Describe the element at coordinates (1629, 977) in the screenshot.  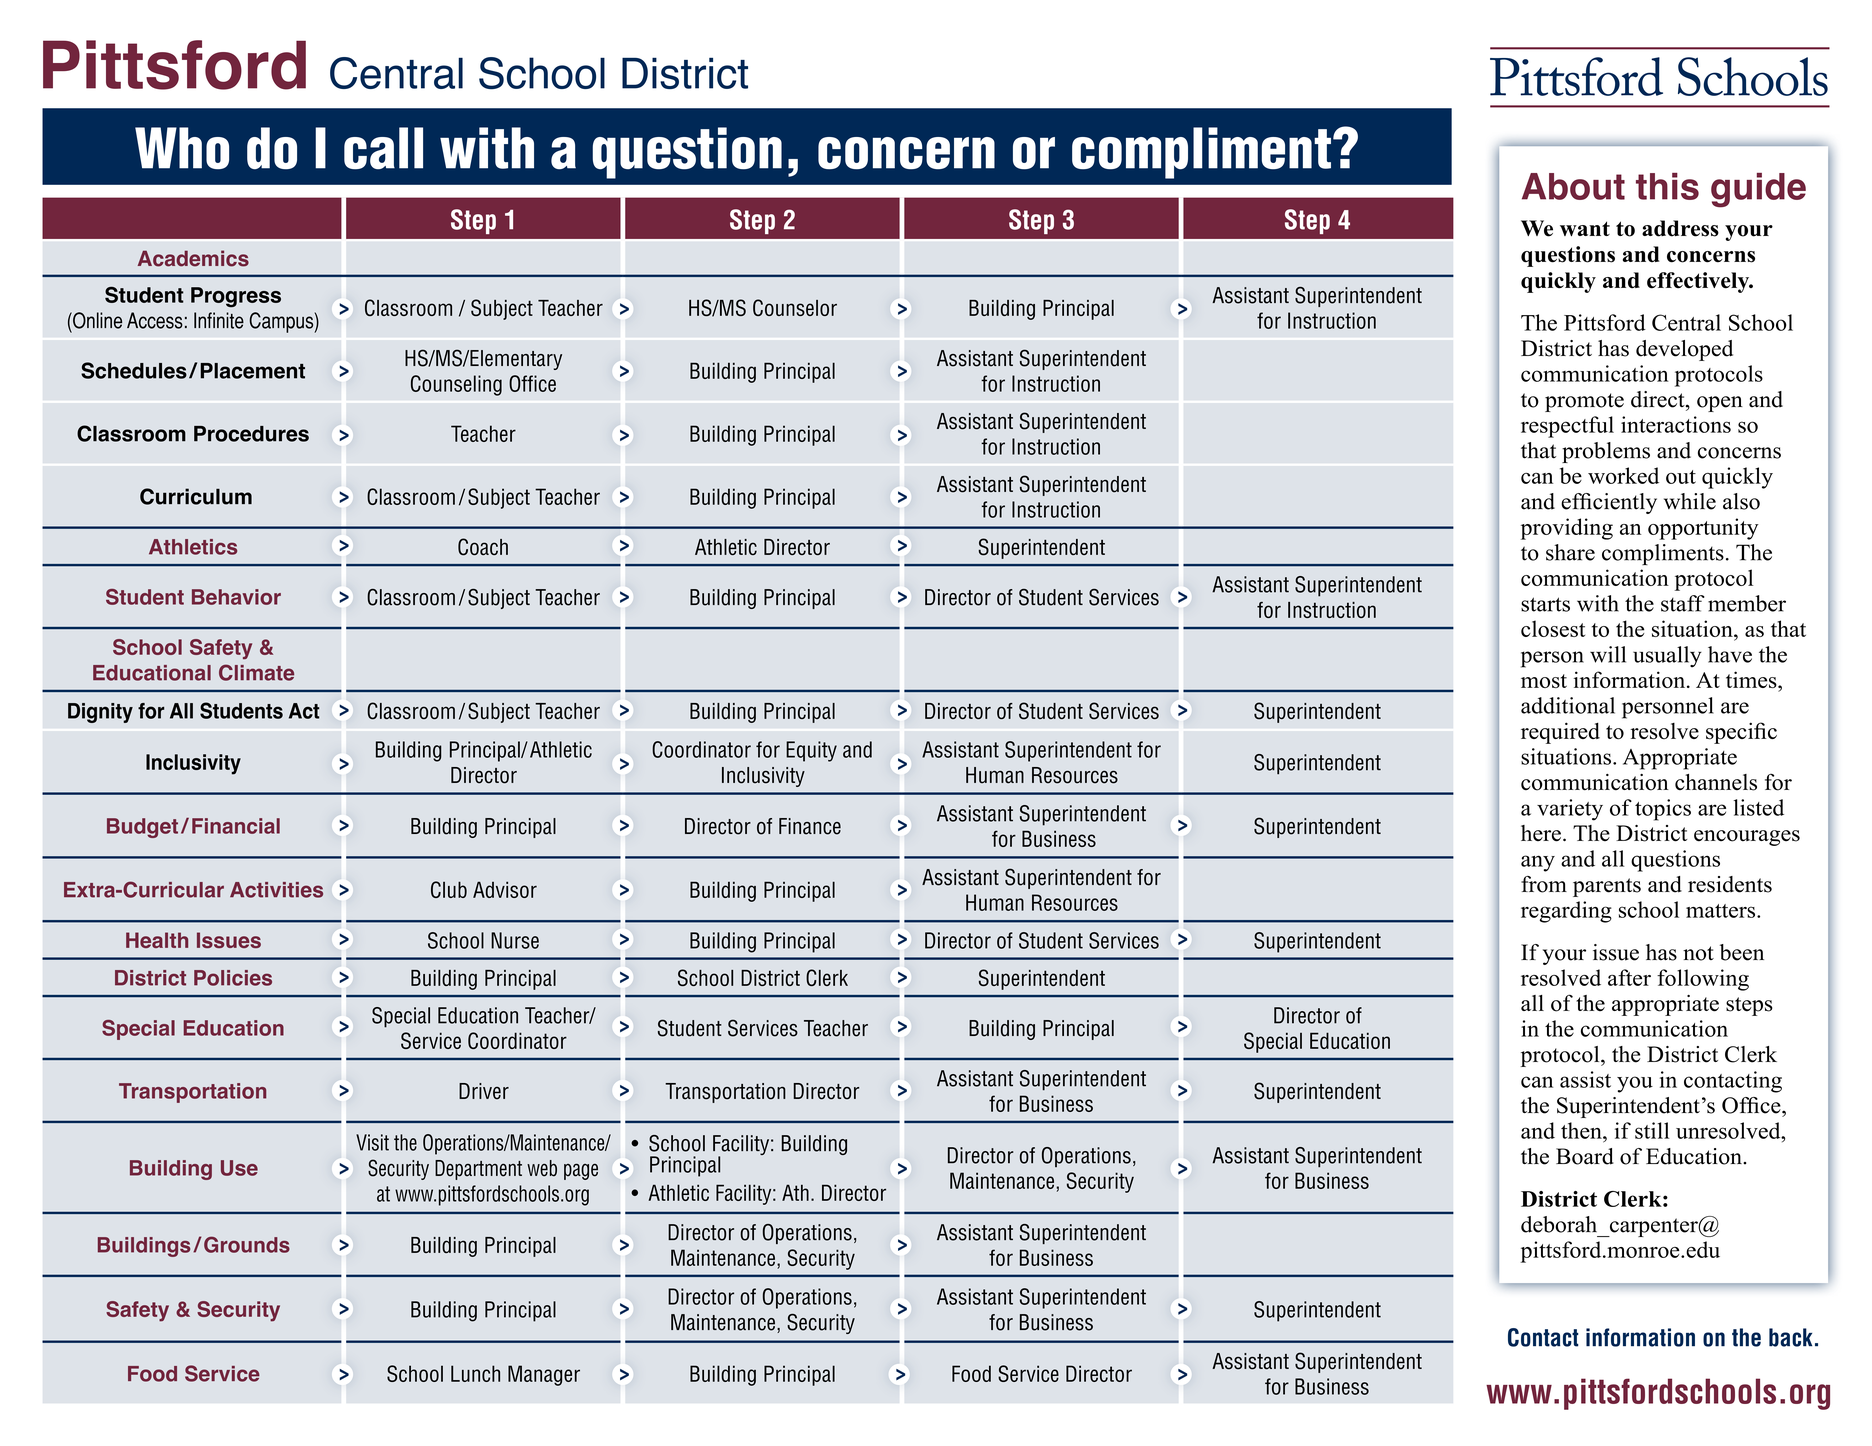
I see `after` at that location.
